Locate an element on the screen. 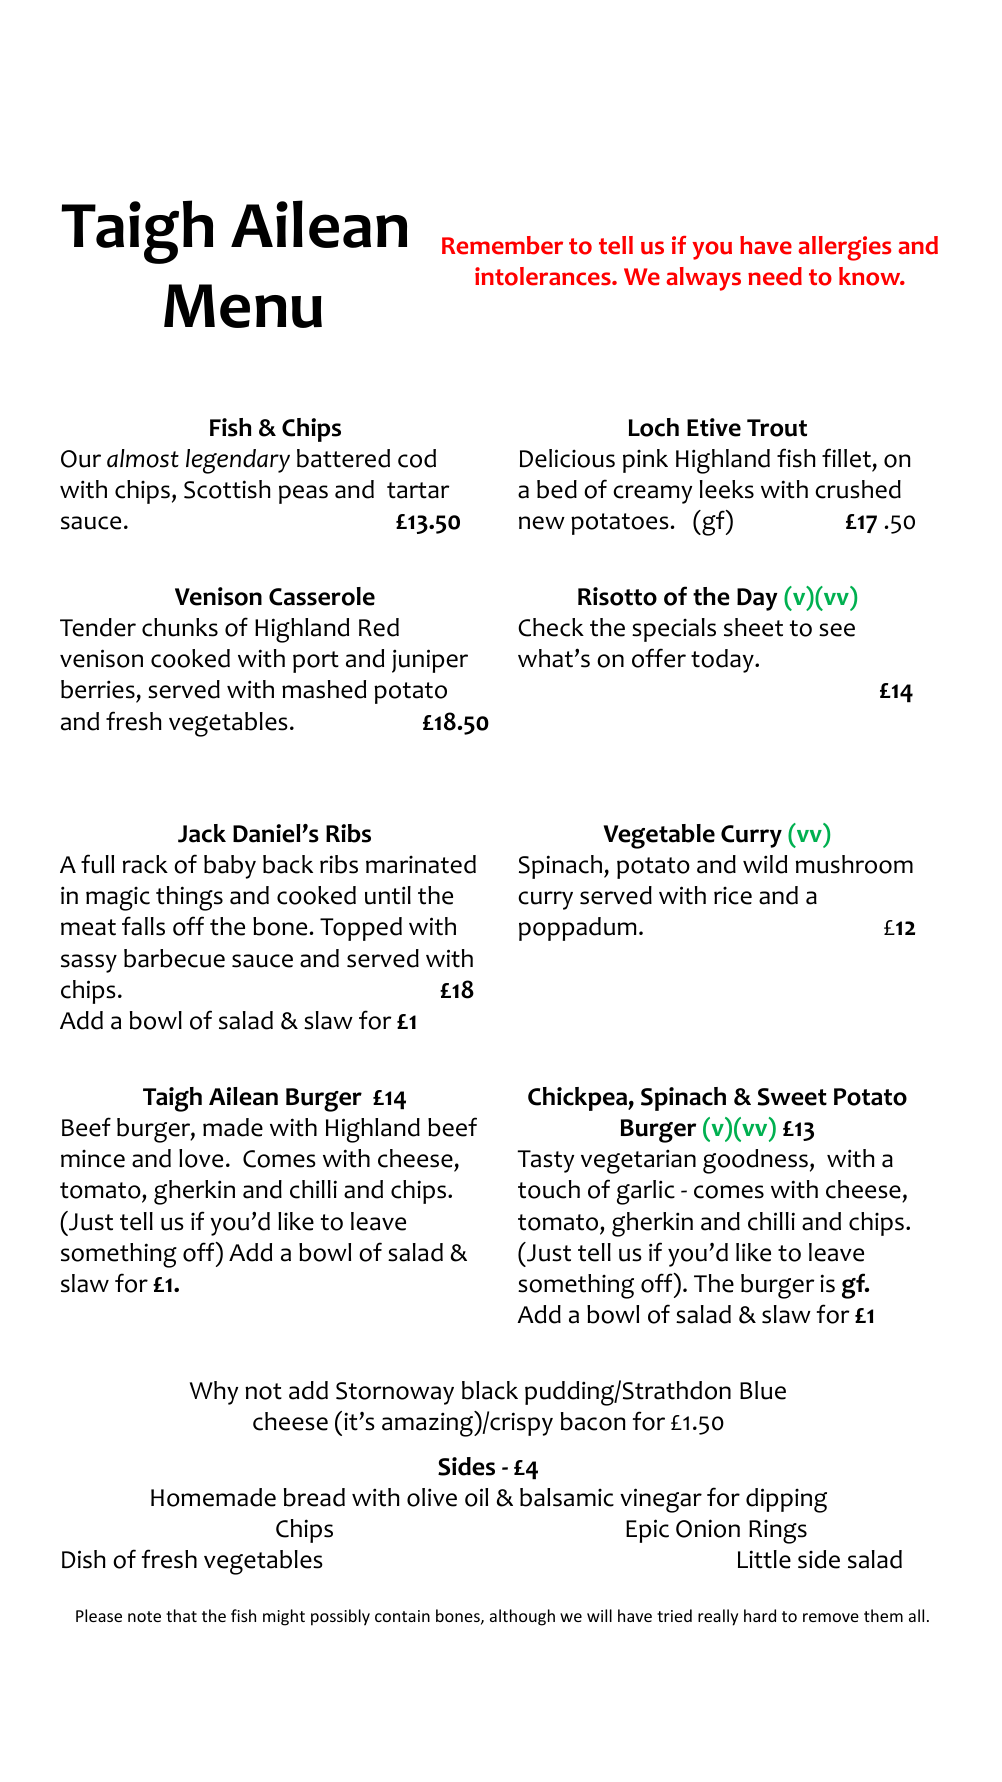 The width and height of the screenshot is (1002, 1782). that is located at coordinates (181, 1615).
